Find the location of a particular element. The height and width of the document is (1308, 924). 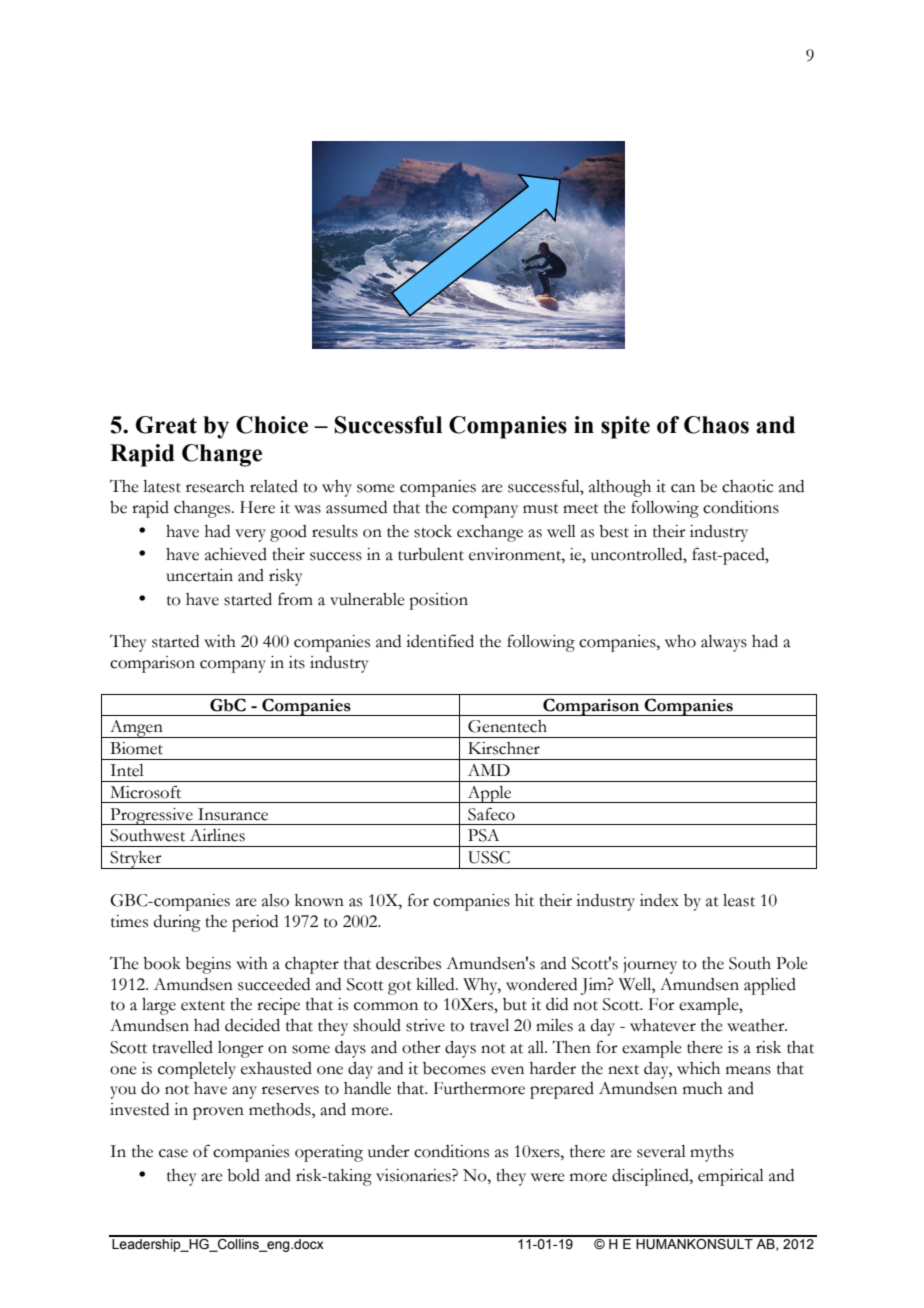

begins is located at coordinates (208, 965).
